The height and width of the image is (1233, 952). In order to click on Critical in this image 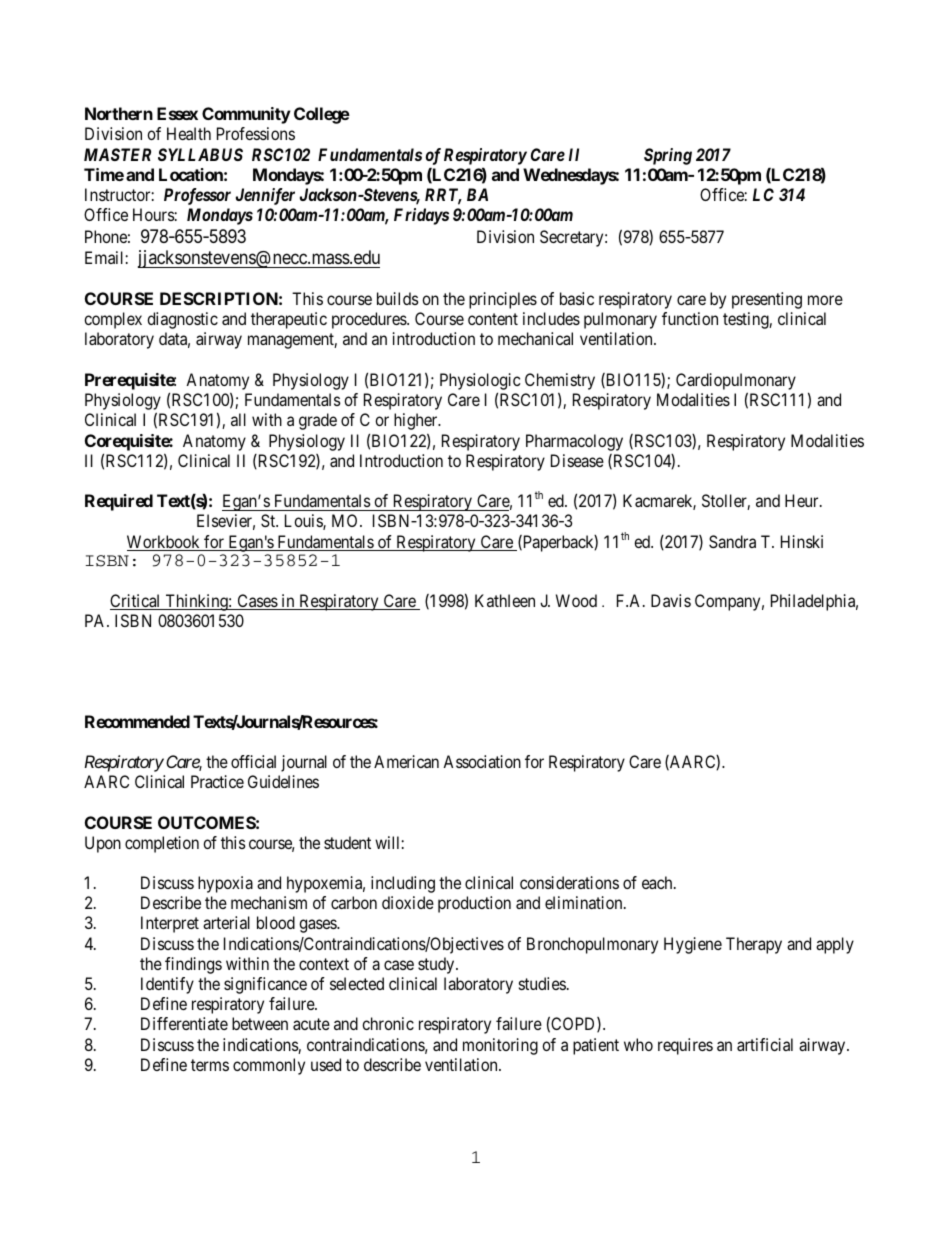, I will do `click(136, 602)`.
